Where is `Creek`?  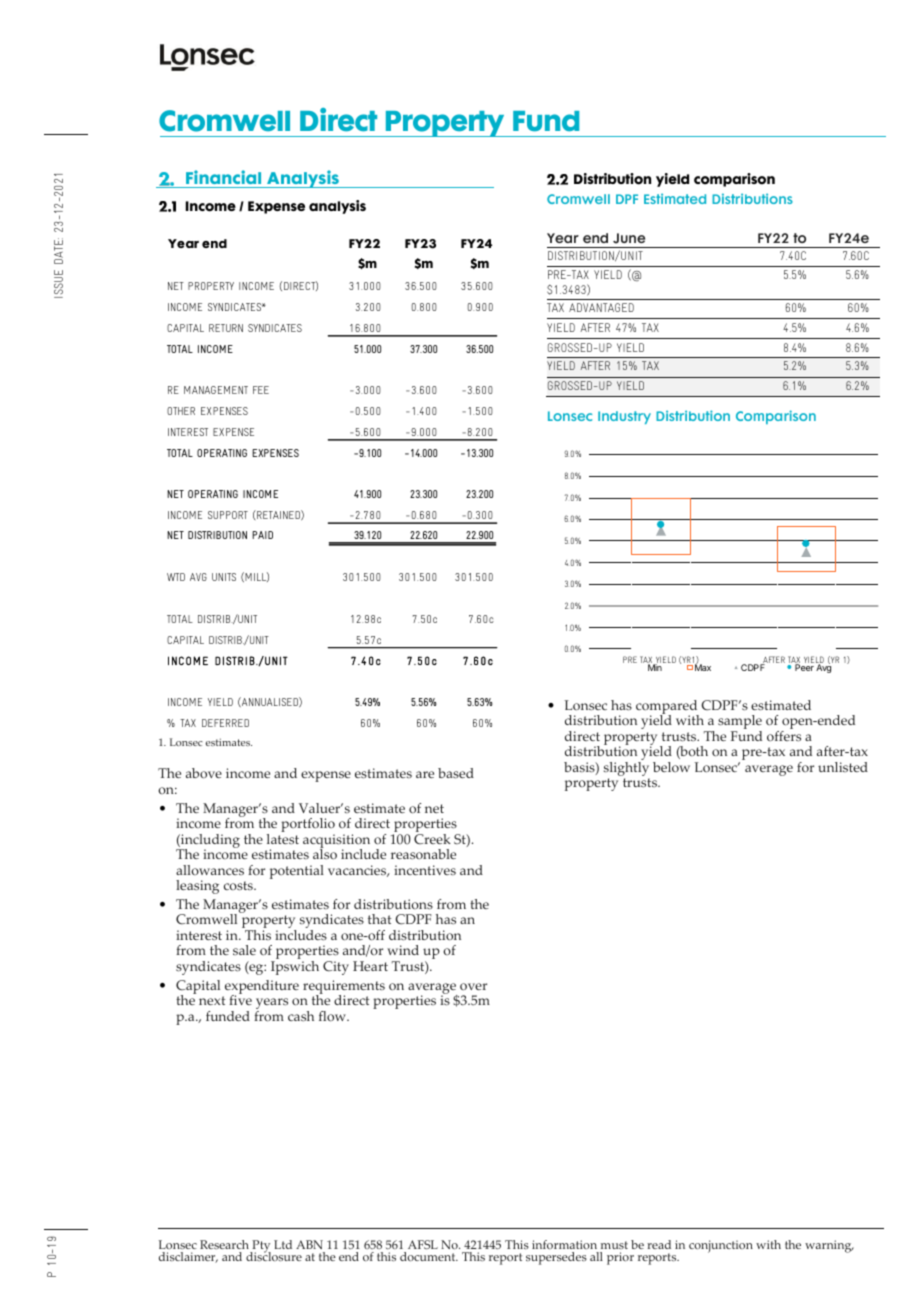
Creek is located at coordinates (432, 839).
